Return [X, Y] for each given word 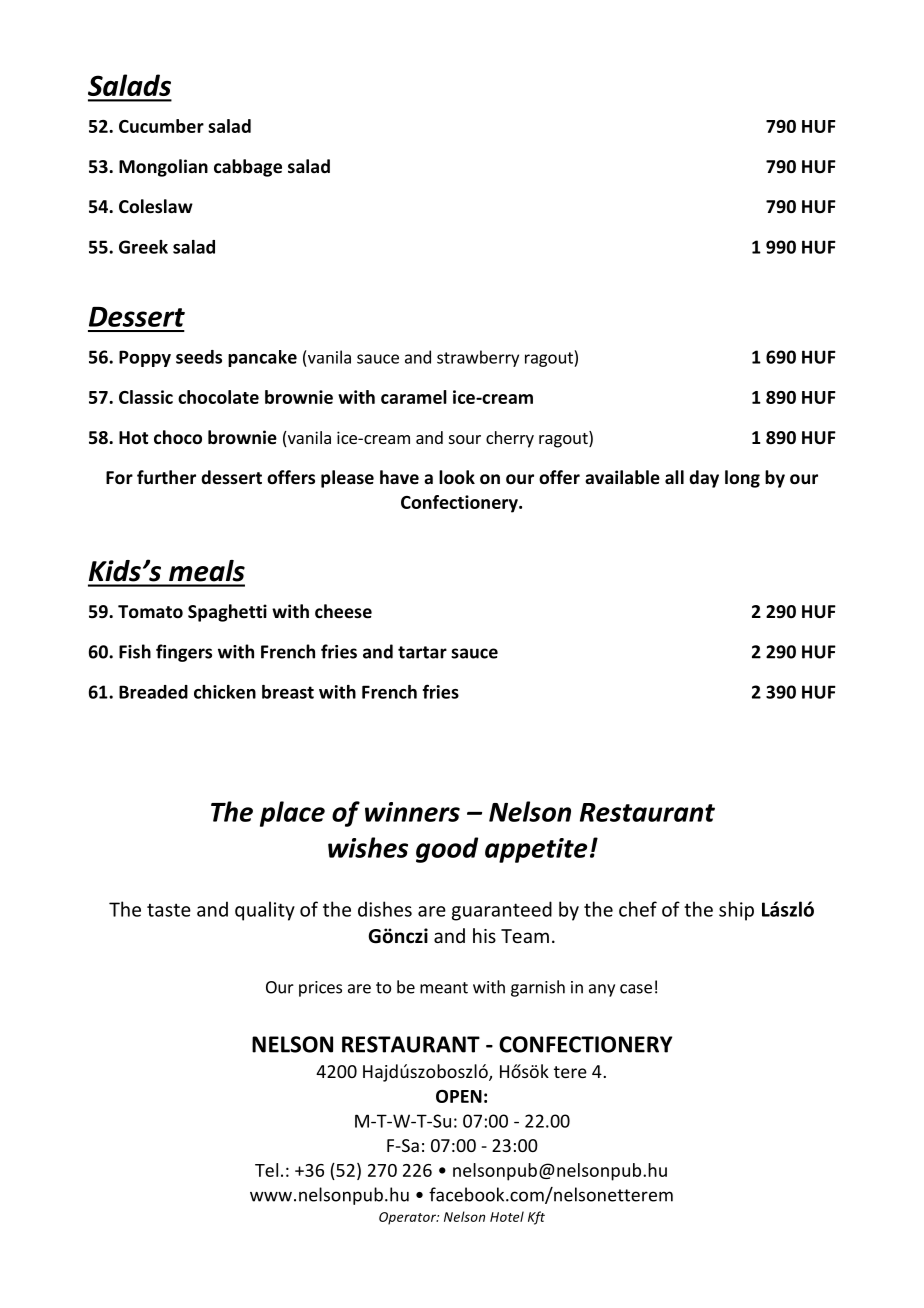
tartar [422, 652]
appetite [536, 850]
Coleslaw [156, 206]
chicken [225, 692]
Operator [409, 1218]
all [674, 477]
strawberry [478, 358]
